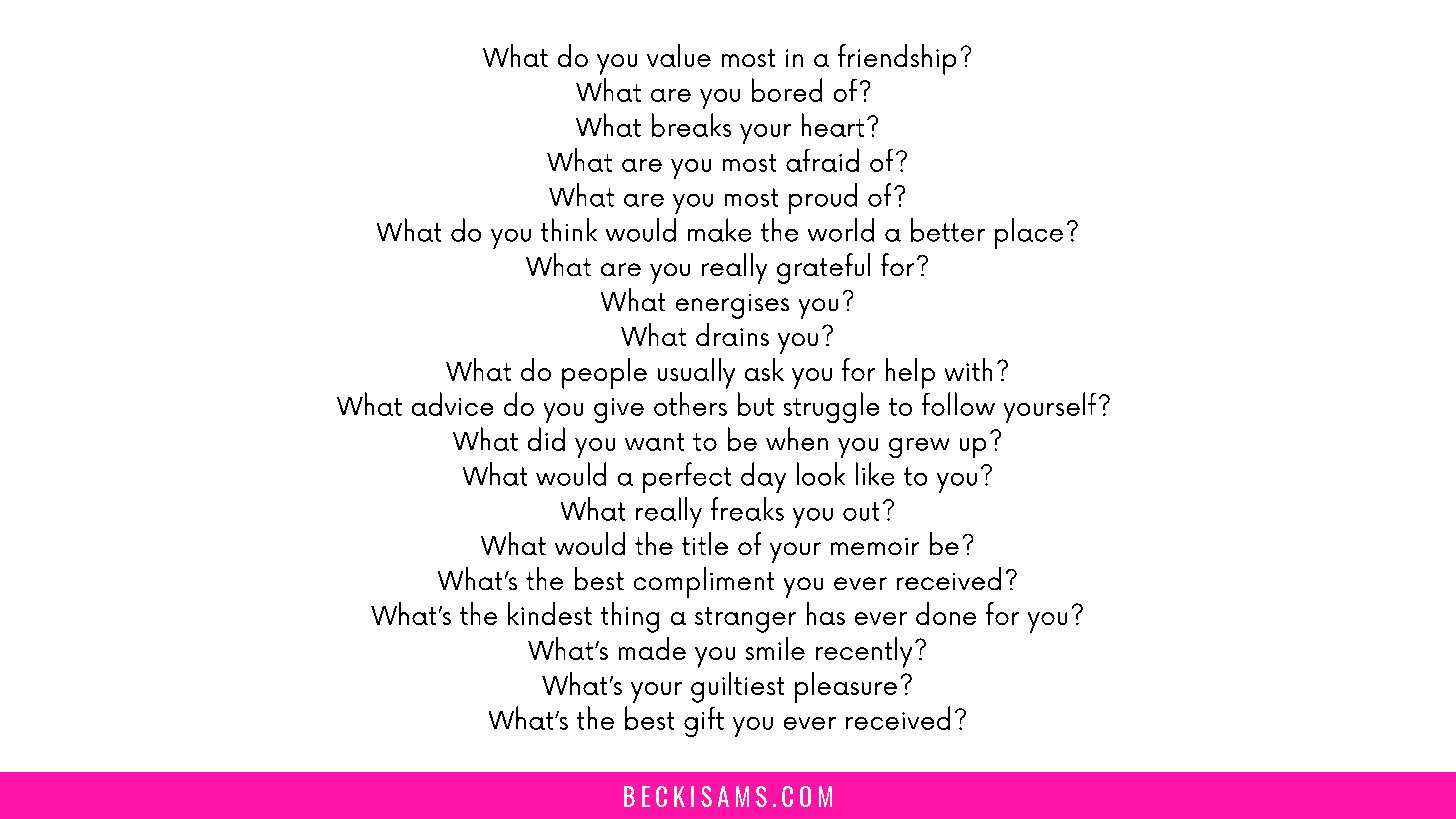  What do you see at coordinates (919, 448) in the page?
I see `grew` at bounding box center [919, 448].
